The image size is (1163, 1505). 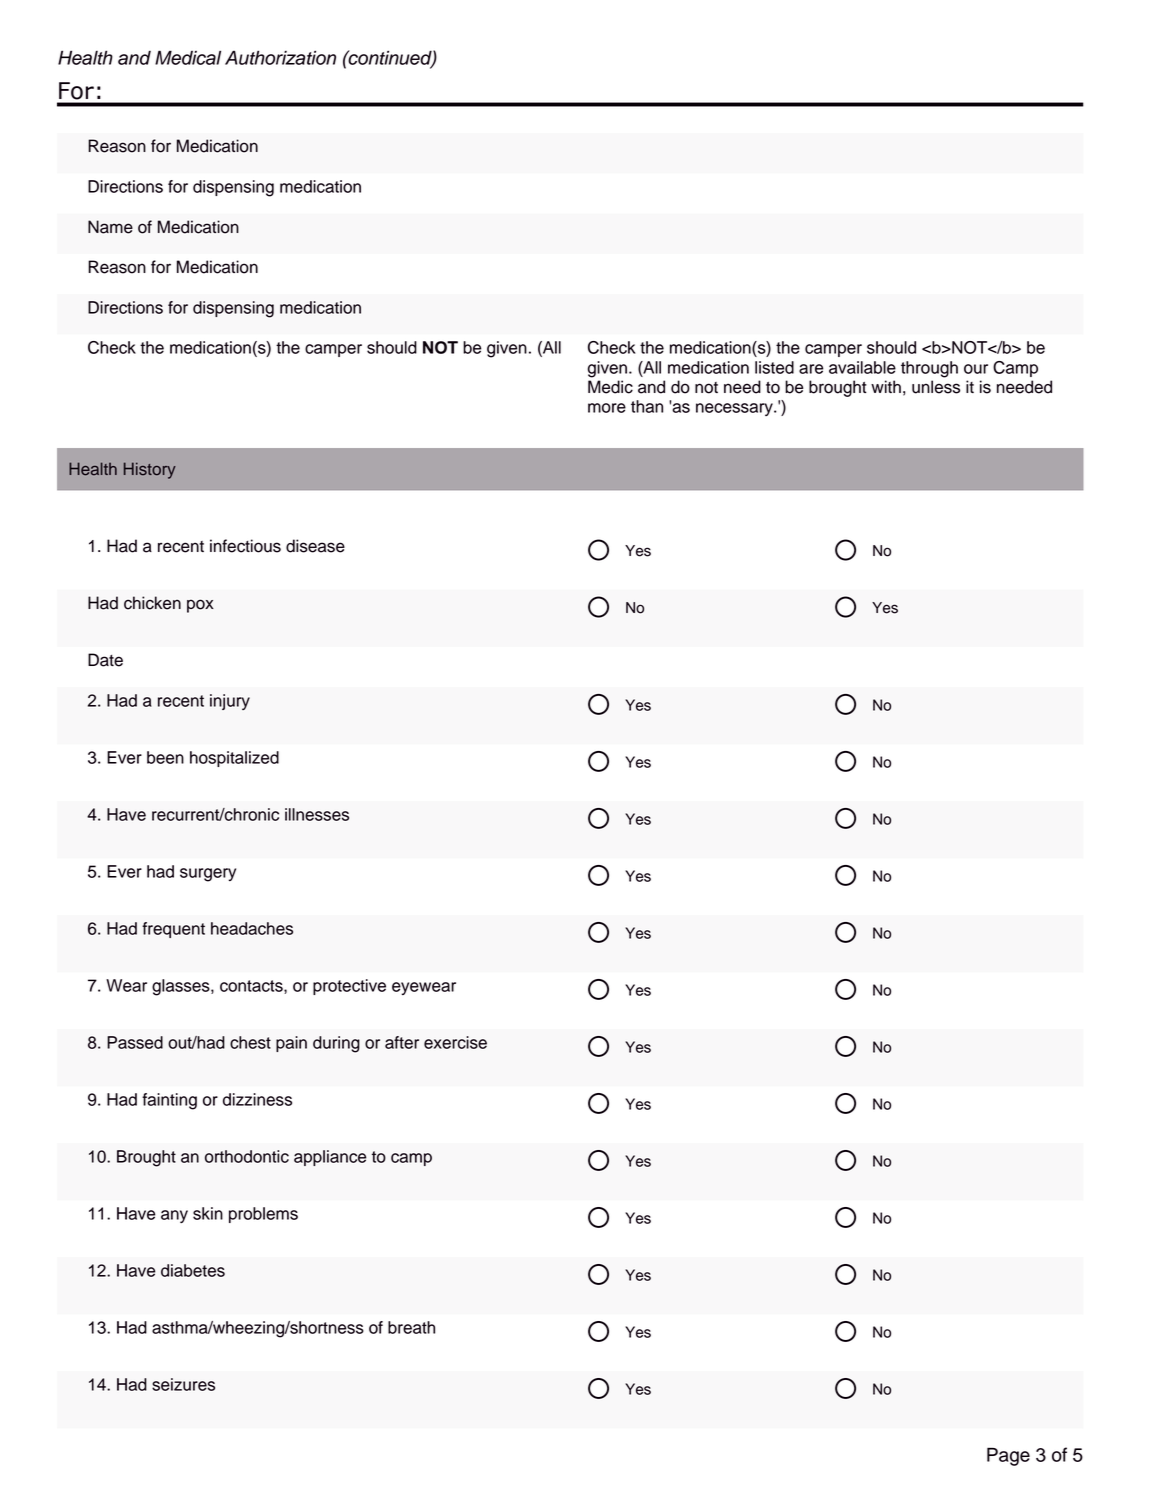 I want to click on breath, so click(x=411, y=1327).
